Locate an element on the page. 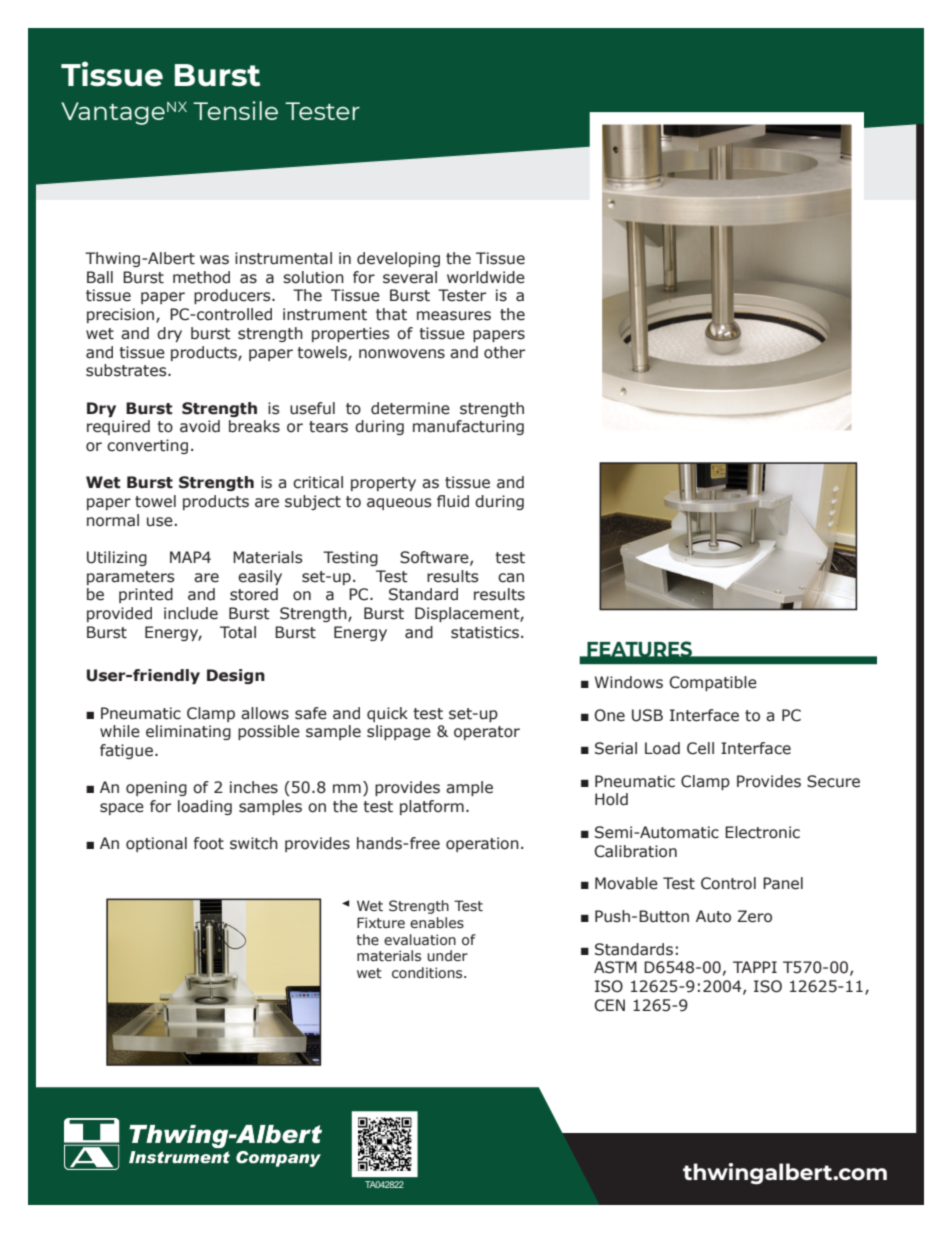 Image resolution: width=952 pixels, height=1233 pixels. other is located at coordinates (504, 352).
